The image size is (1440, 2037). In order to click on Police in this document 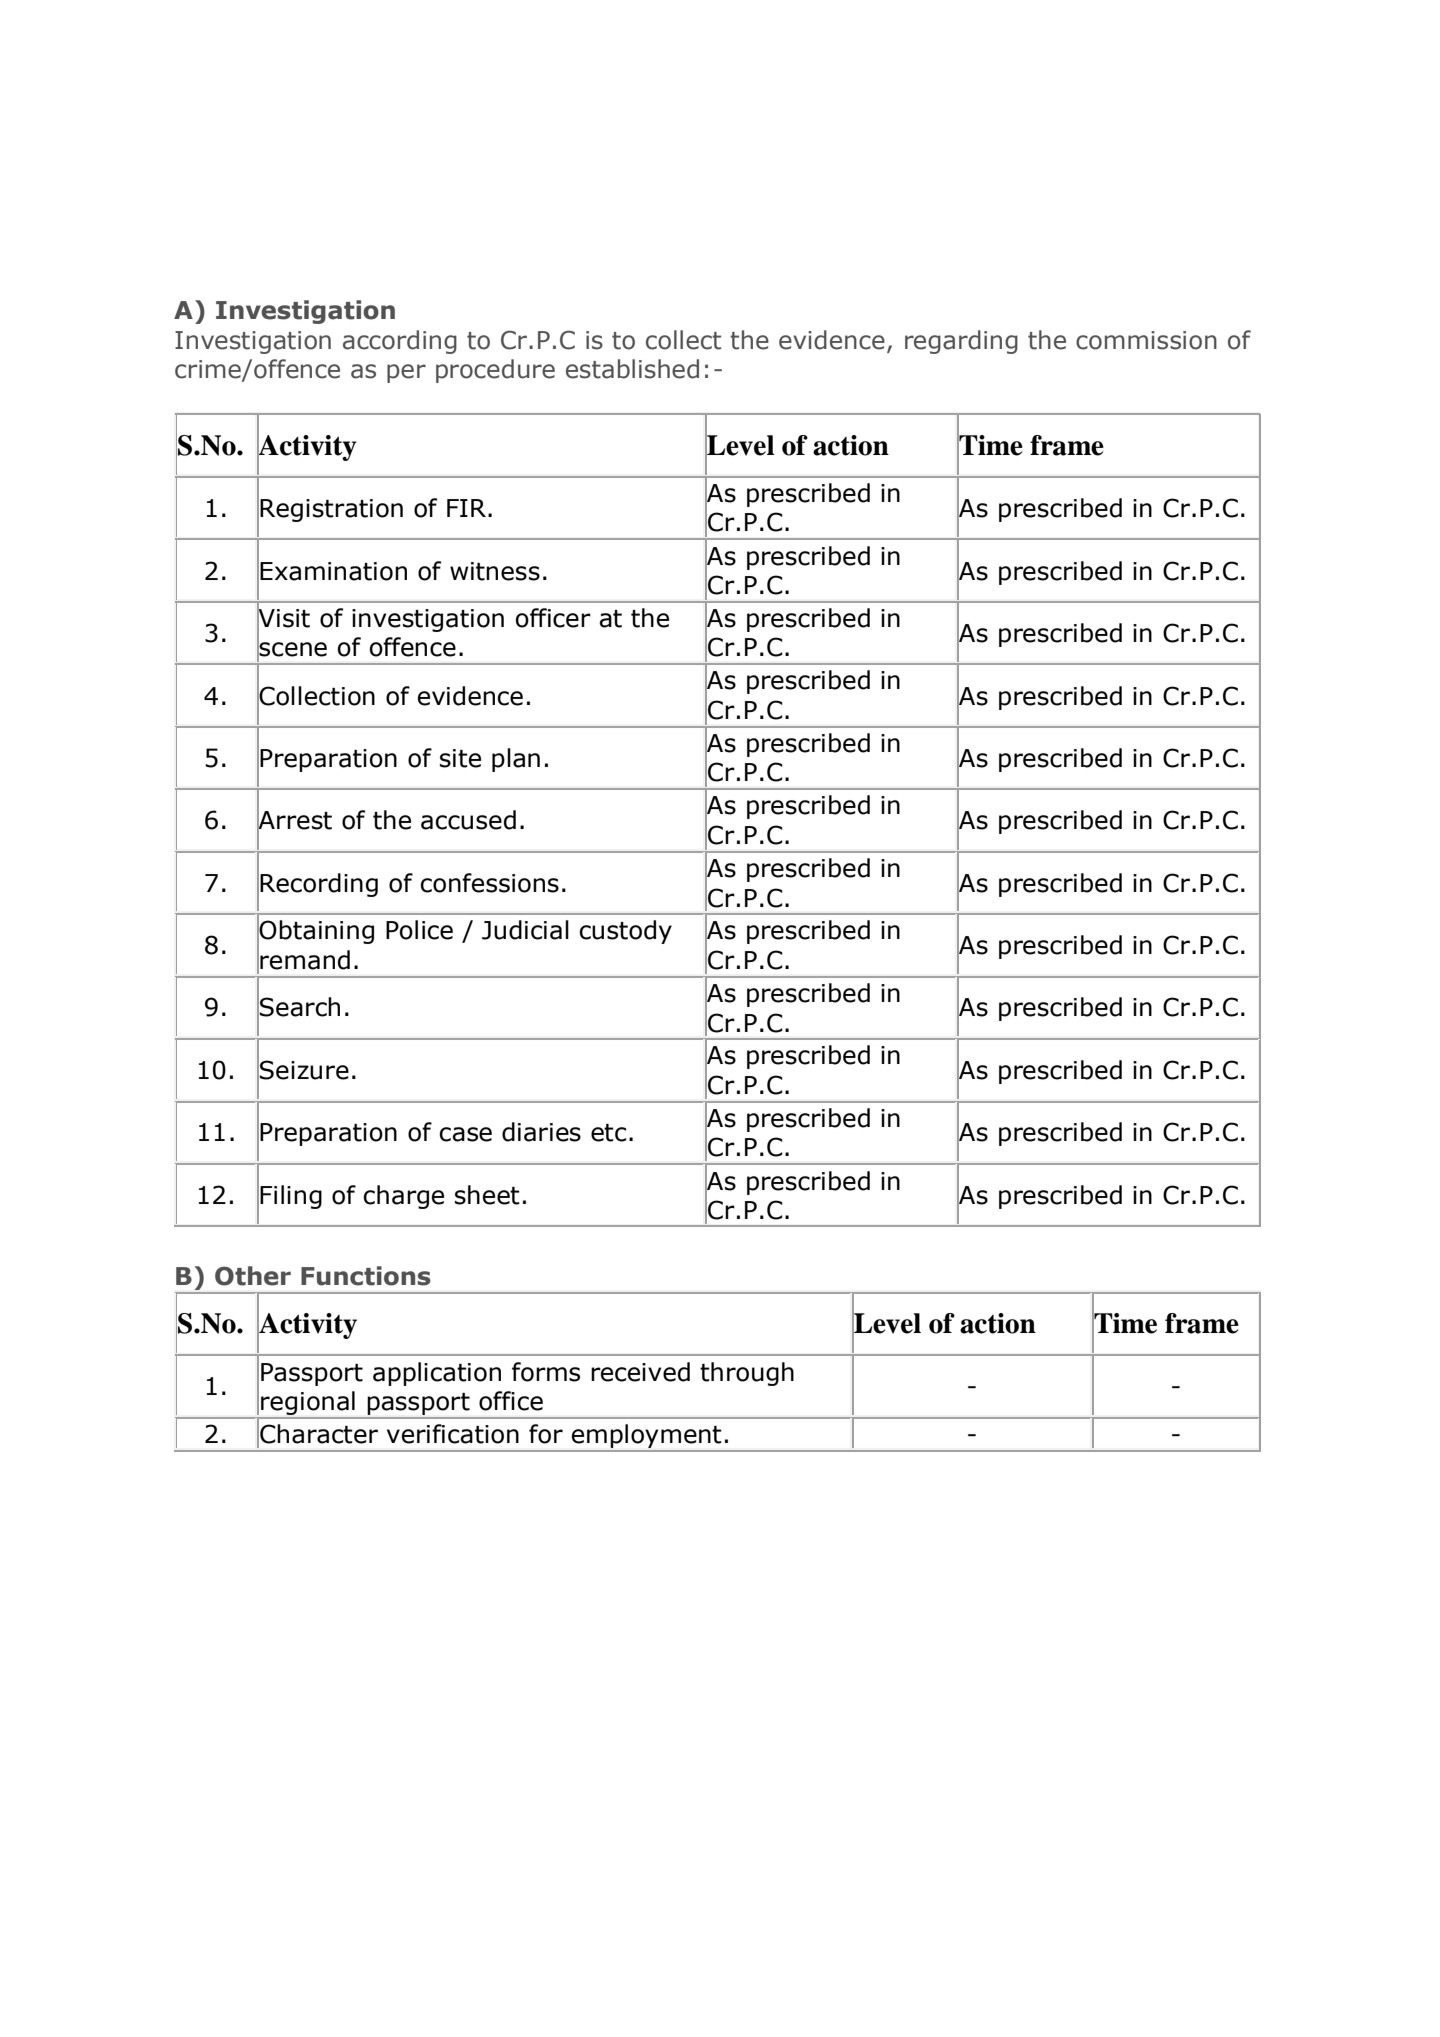, I will do `click(419, 930)`.
